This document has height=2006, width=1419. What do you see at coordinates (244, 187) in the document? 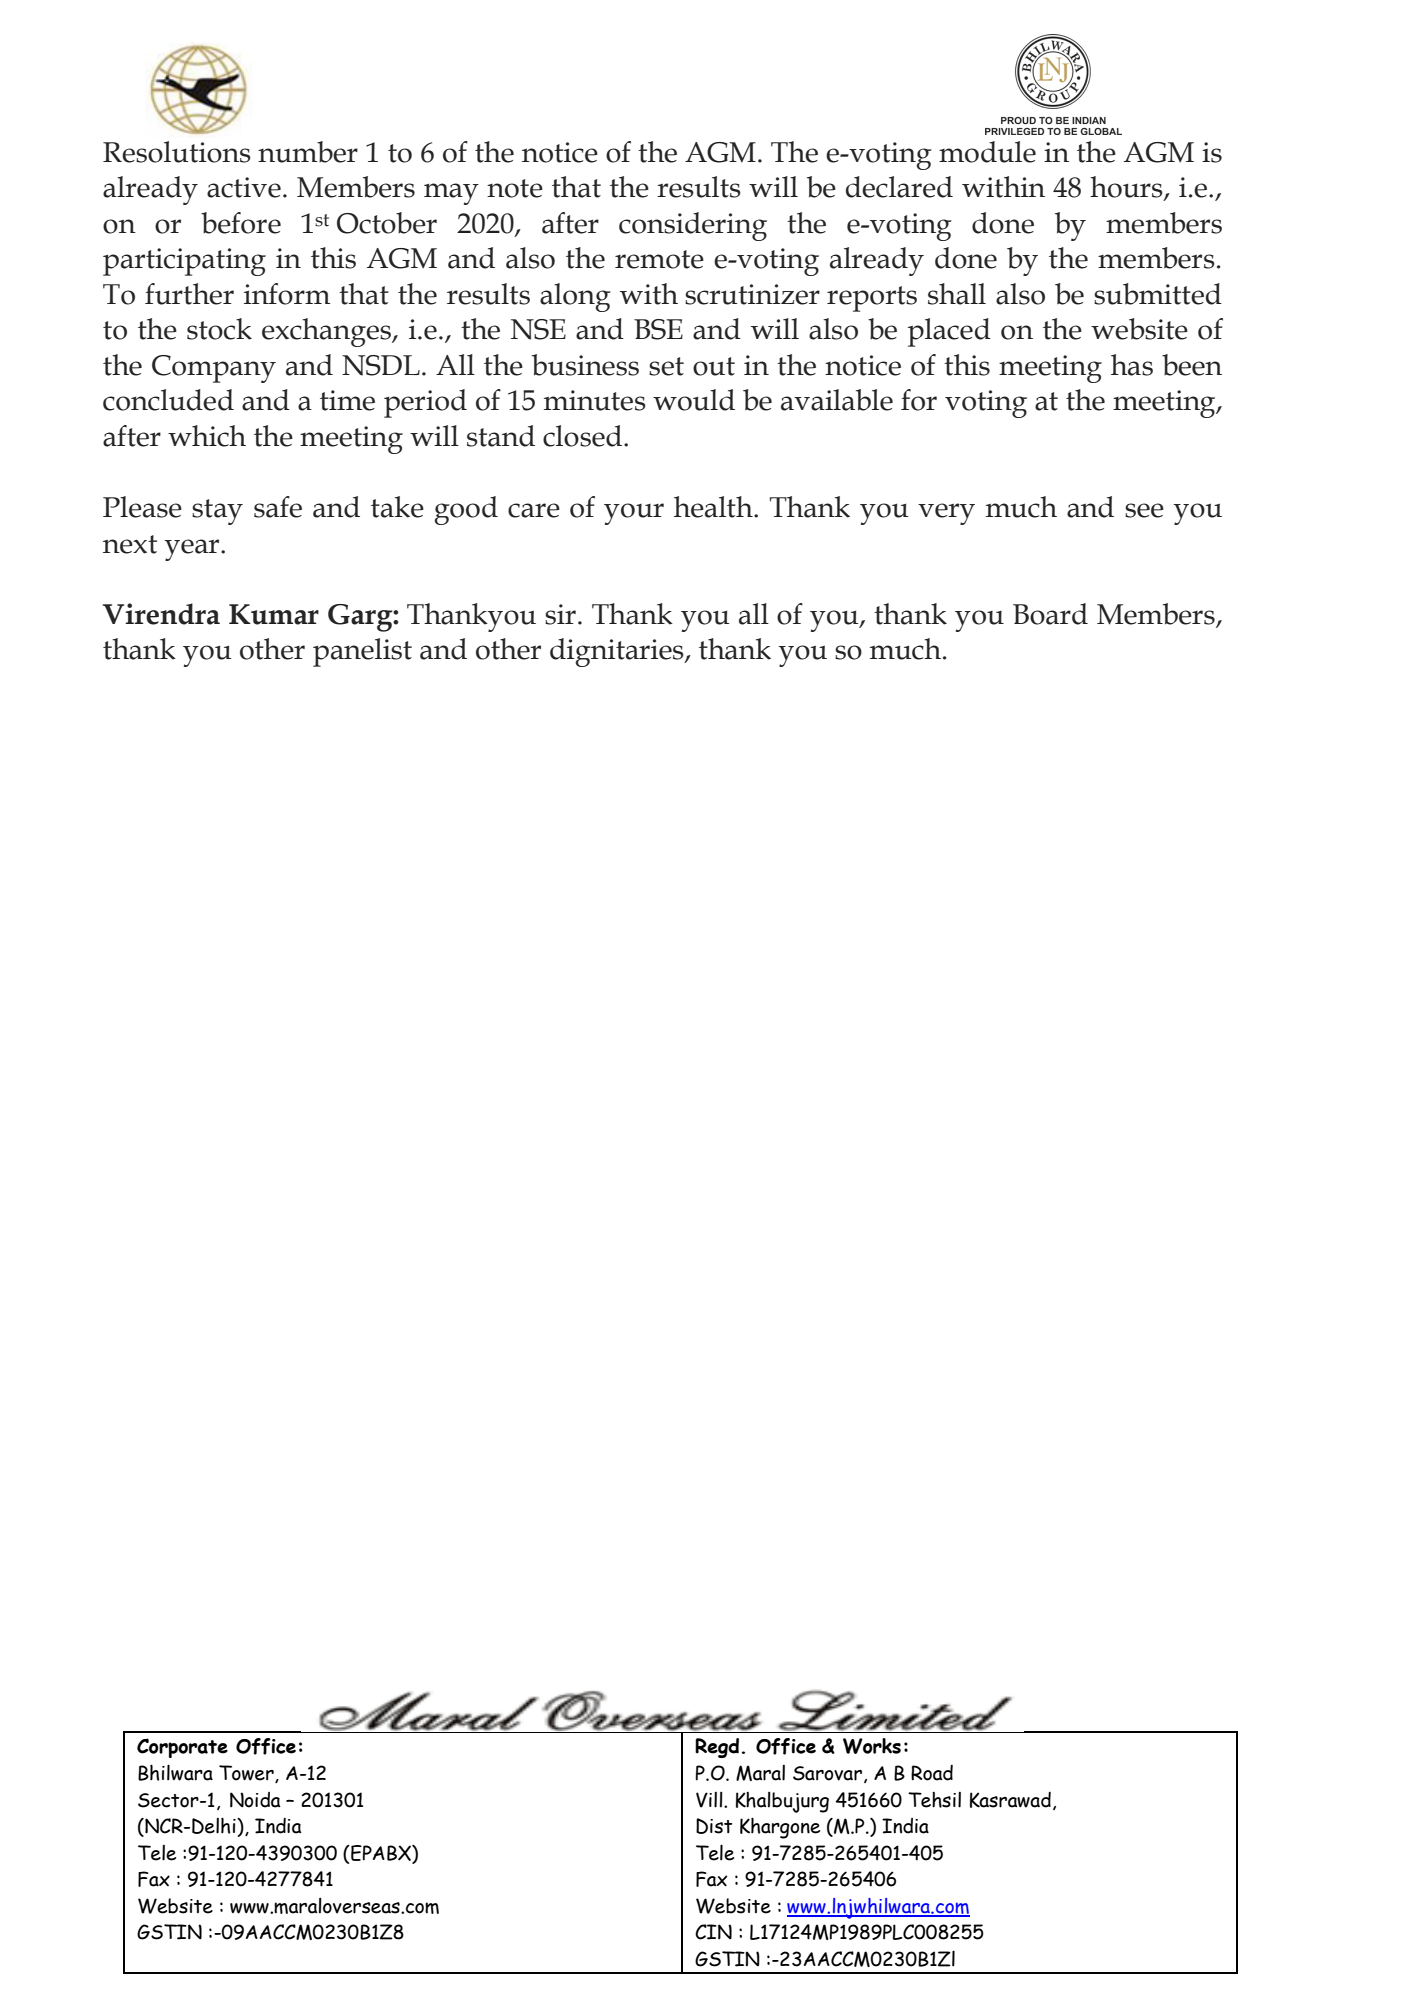
I see `active` at bounding box center [244, 187].
